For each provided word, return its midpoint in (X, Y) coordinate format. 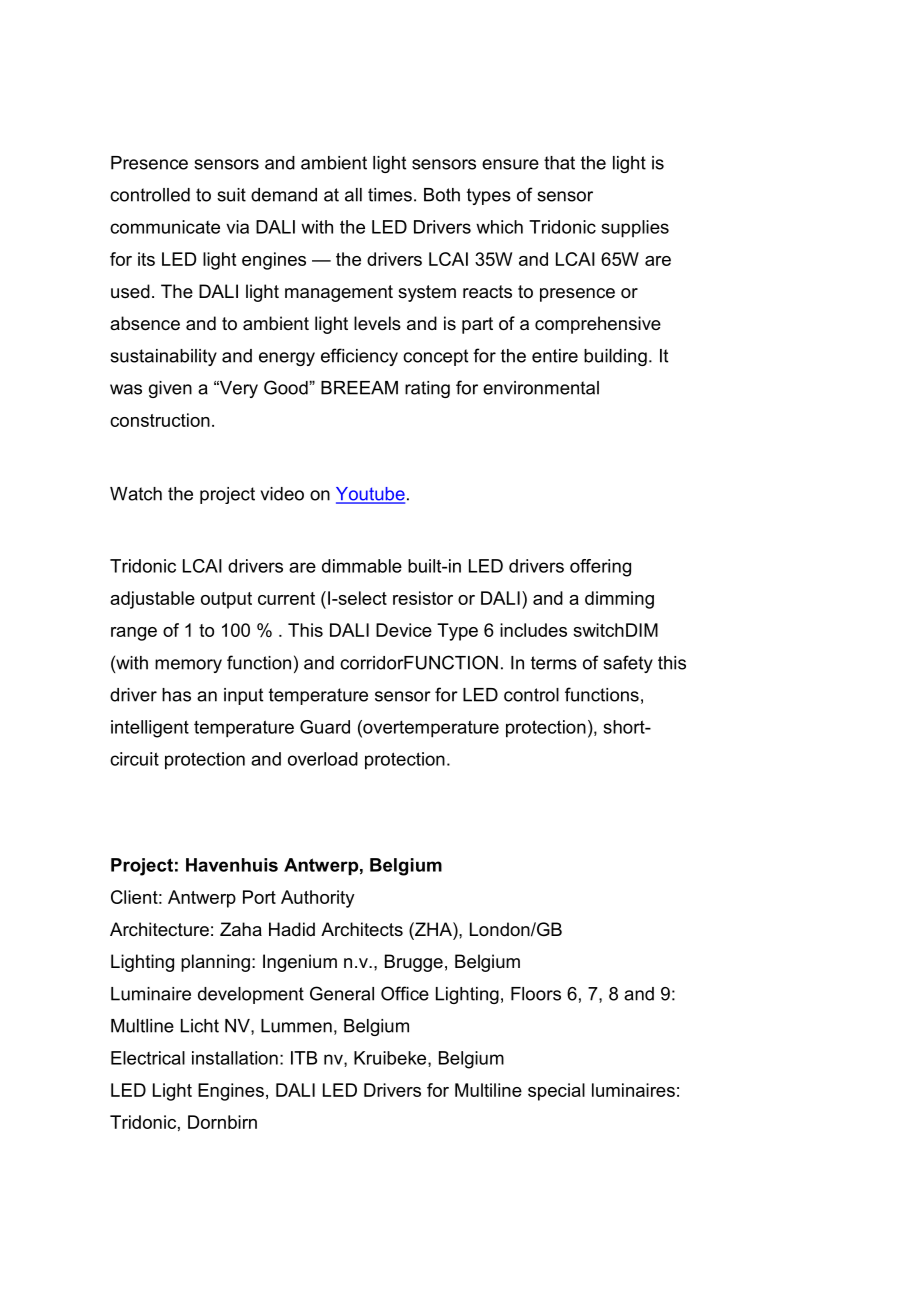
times (390, 195)
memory (188, 666)
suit (231, 195)
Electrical (148, 1058)
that (559, 163)
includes (533, 630)
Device (404, 630)
